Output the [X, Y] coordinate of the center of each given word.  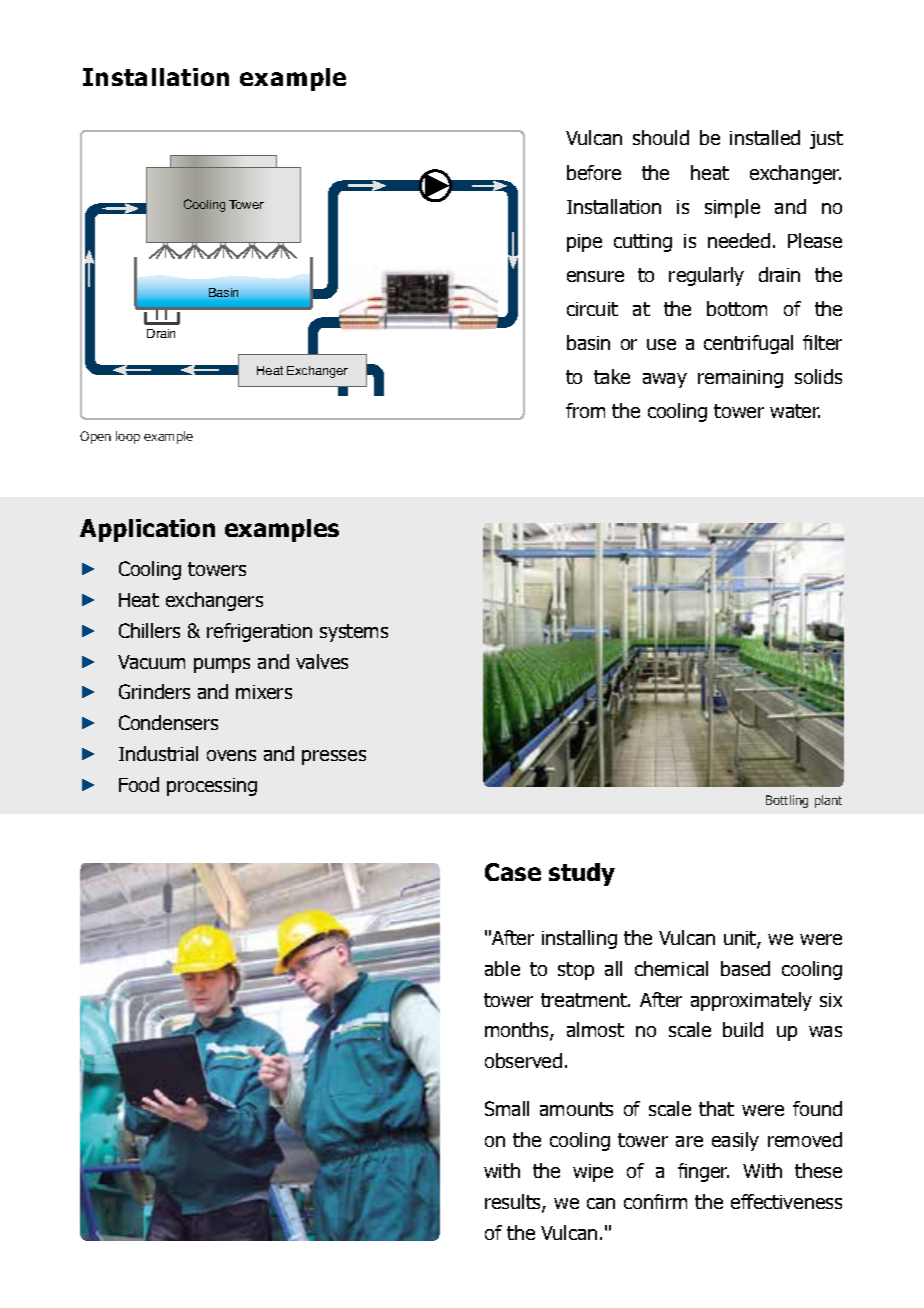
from [585, 410]
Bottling [787, 801]
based [745, 968]
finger [703, 1172]
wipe [593, 1173]
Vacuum [151, 662]
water [795, 411]
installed [765, 137]
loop [128, 437]
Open [95, 437]
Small [507, 1108]
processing [212, 787]
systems [354, 633]
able [502, 968]
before [594, 172]
